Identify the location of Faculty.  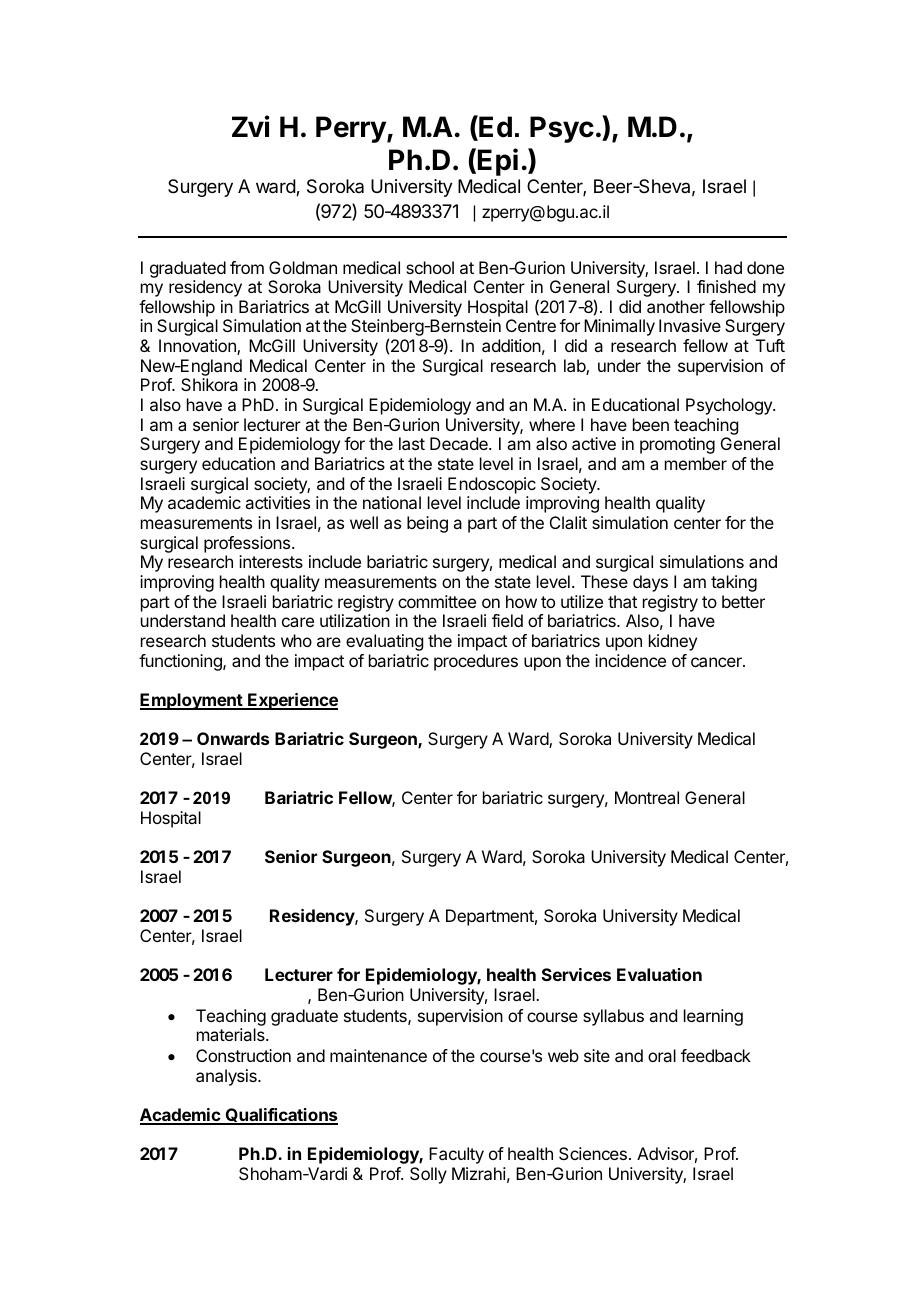
(456, 1155).
